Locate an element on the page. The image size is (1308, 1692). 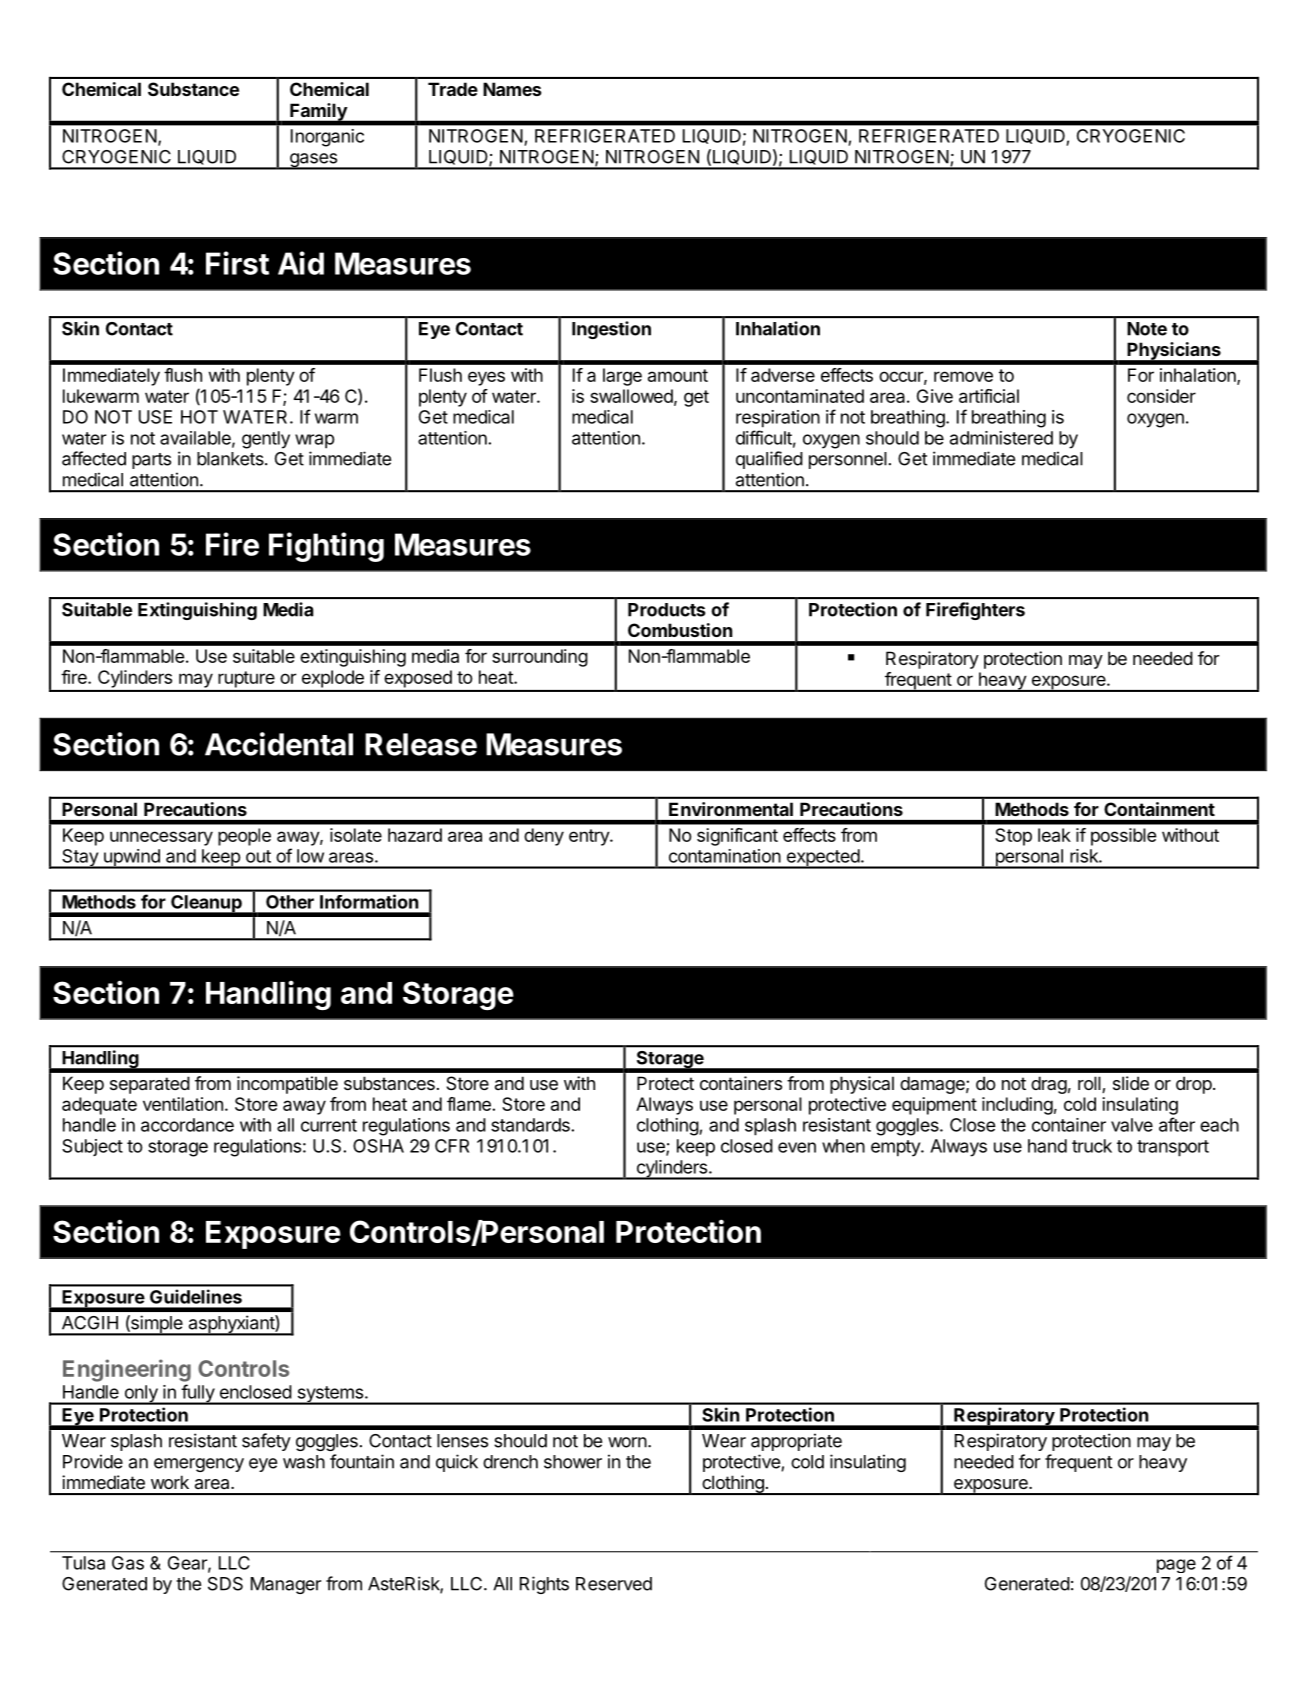
Inorganic is located at coordinates (327, 138).
